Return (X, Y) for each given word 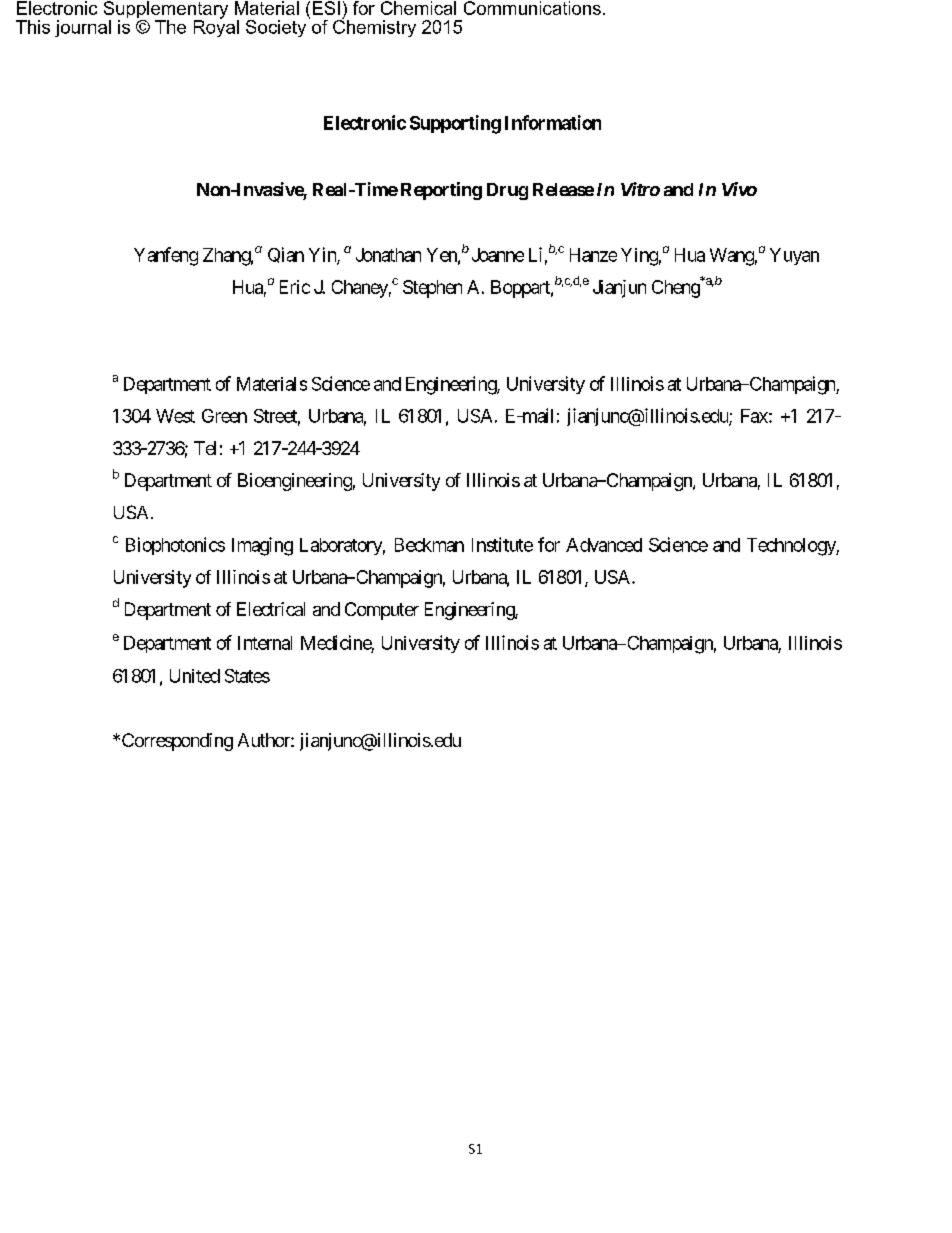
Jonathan (388, 255)
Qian (286, 255)
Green (224, 416)
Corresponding (176, 742)
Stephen (432, 289)
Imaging (262, 546)
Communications (532, 8)
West (175, 416)
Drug (507, 191)
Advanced (604, 545)
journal (83, 28)
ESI (326, 8)
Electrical (271, 609)
